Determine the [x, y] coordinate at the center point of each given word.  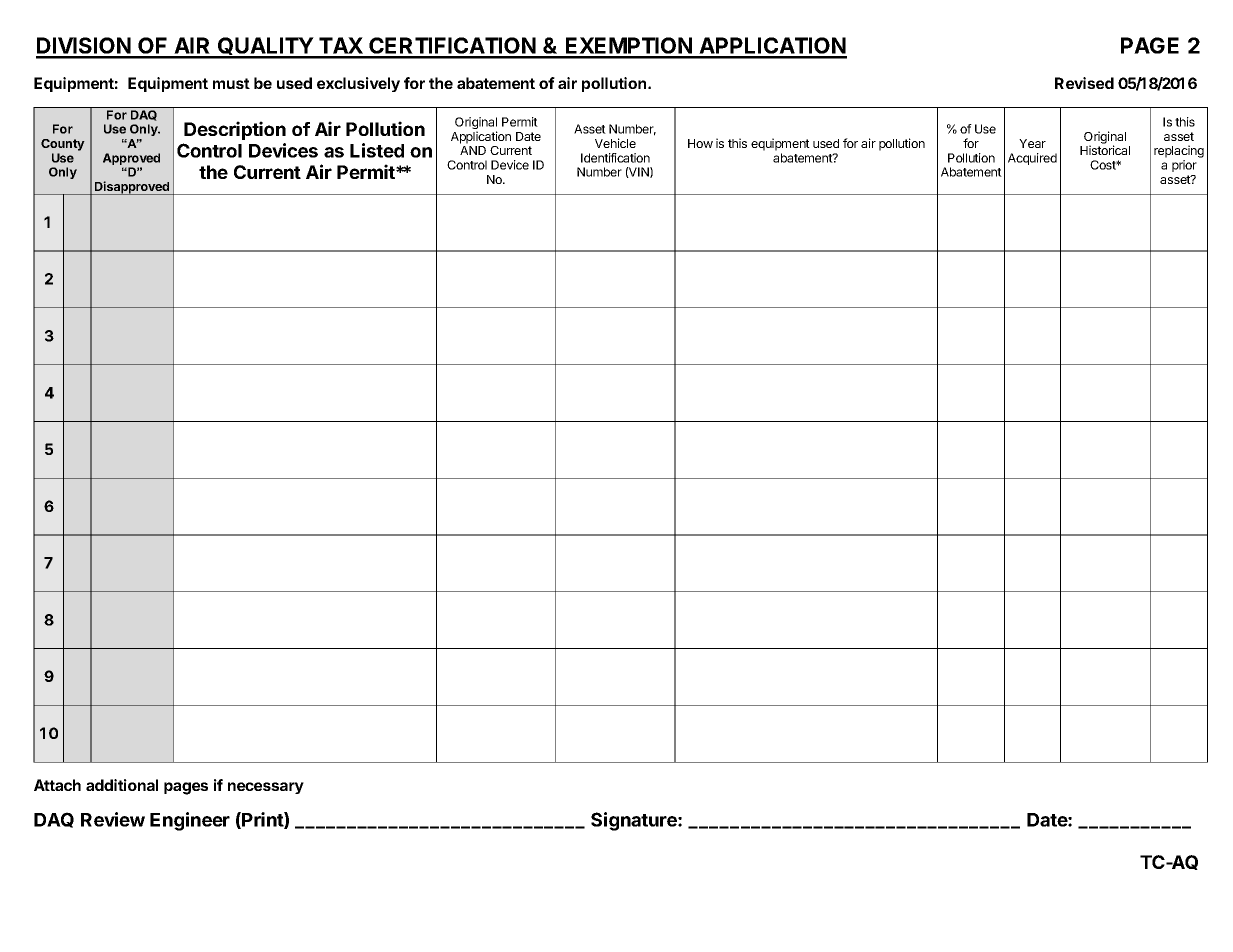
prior [1184, 166]
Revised [1084, 83]
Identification [615, 158]
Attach [57, 785]
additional [122, 785]
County [63, 145]
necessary [266, 788]
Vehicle [615, 143]
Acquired [1032, 159]
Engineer [190, 821]
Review [113, 819]
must [231, 83]
